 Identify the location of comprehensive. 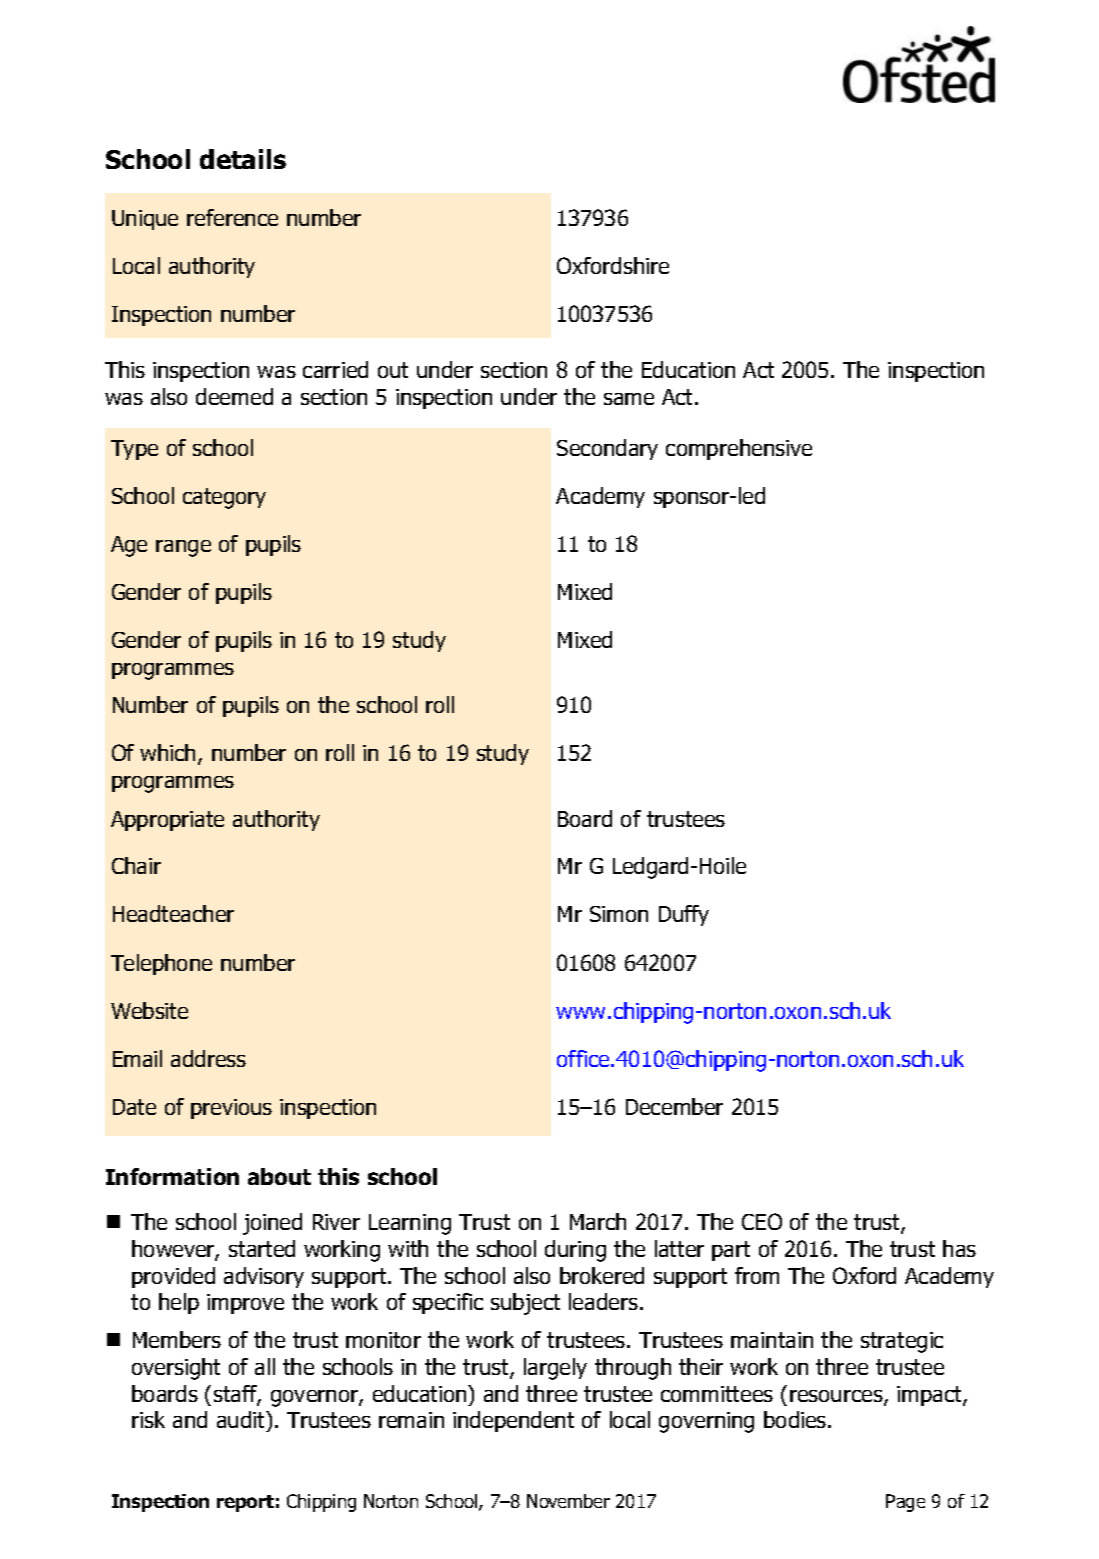
(739, 449).
